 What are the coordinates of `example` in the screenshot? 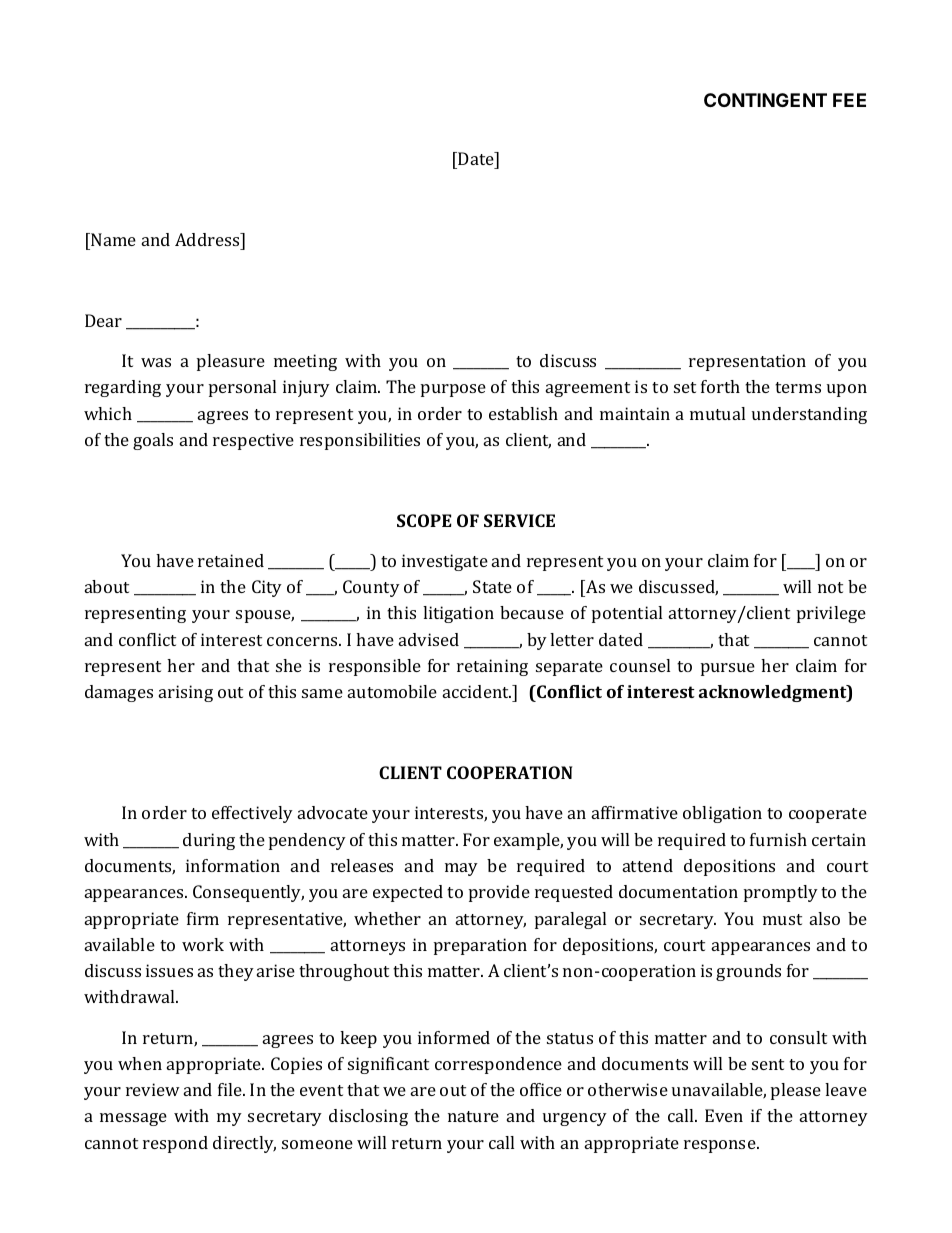 It's located at (528, 841).
